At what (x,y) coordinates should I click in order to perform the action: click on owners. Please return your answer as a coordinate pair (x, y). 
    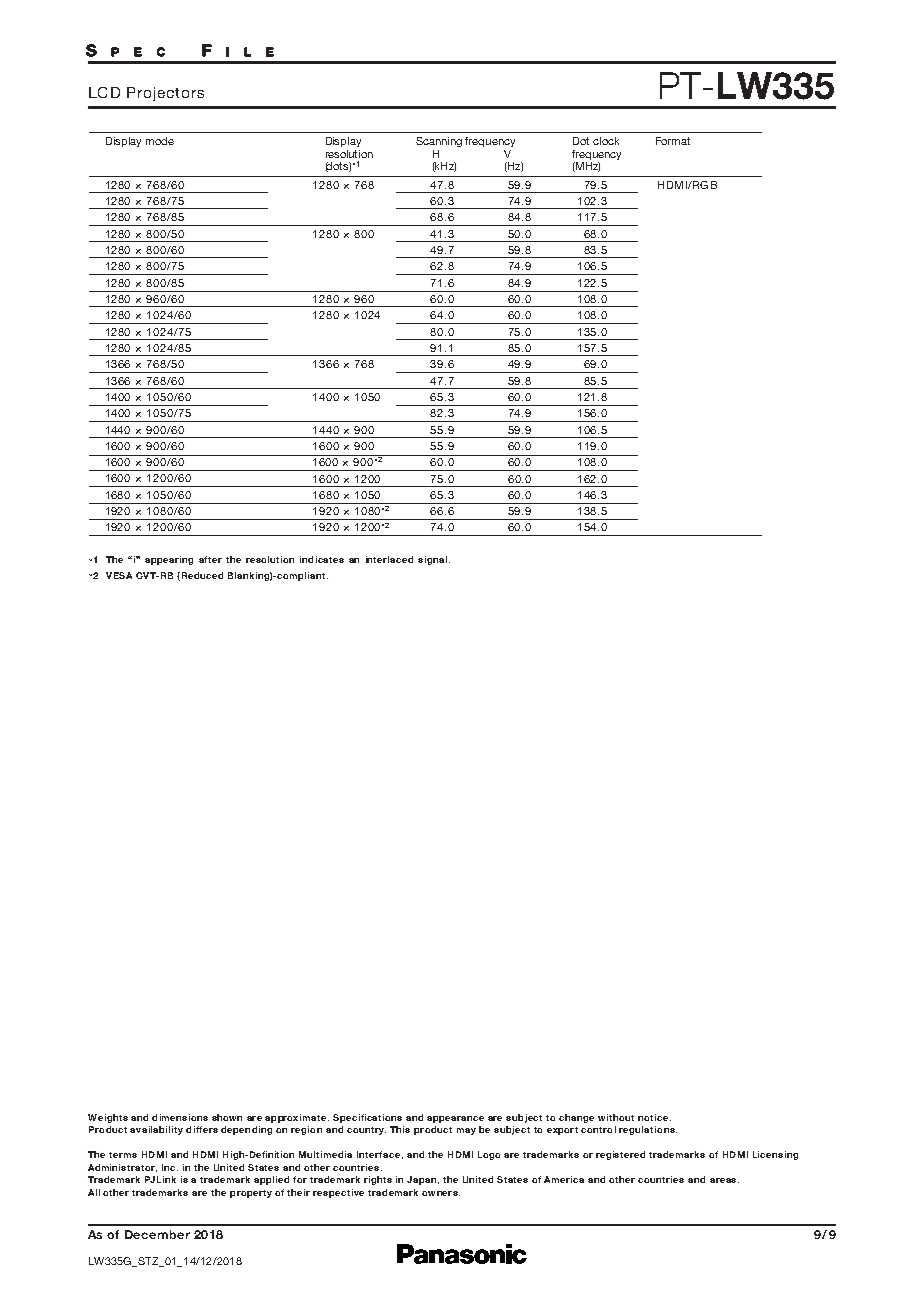
    Looking at the image, I should click on (441, 1193).
